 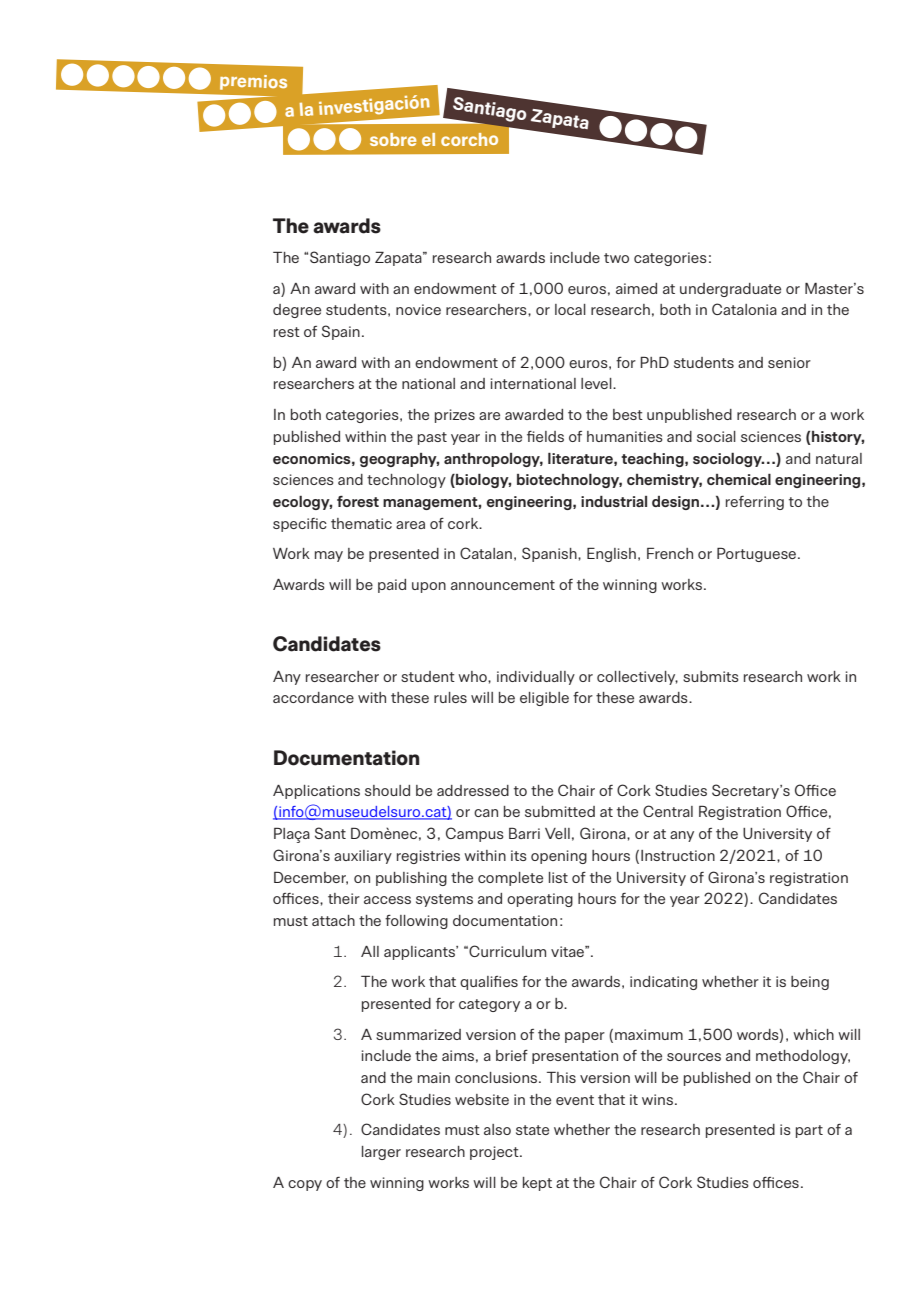 I want to click on submits, so click(x=711, y=676).
